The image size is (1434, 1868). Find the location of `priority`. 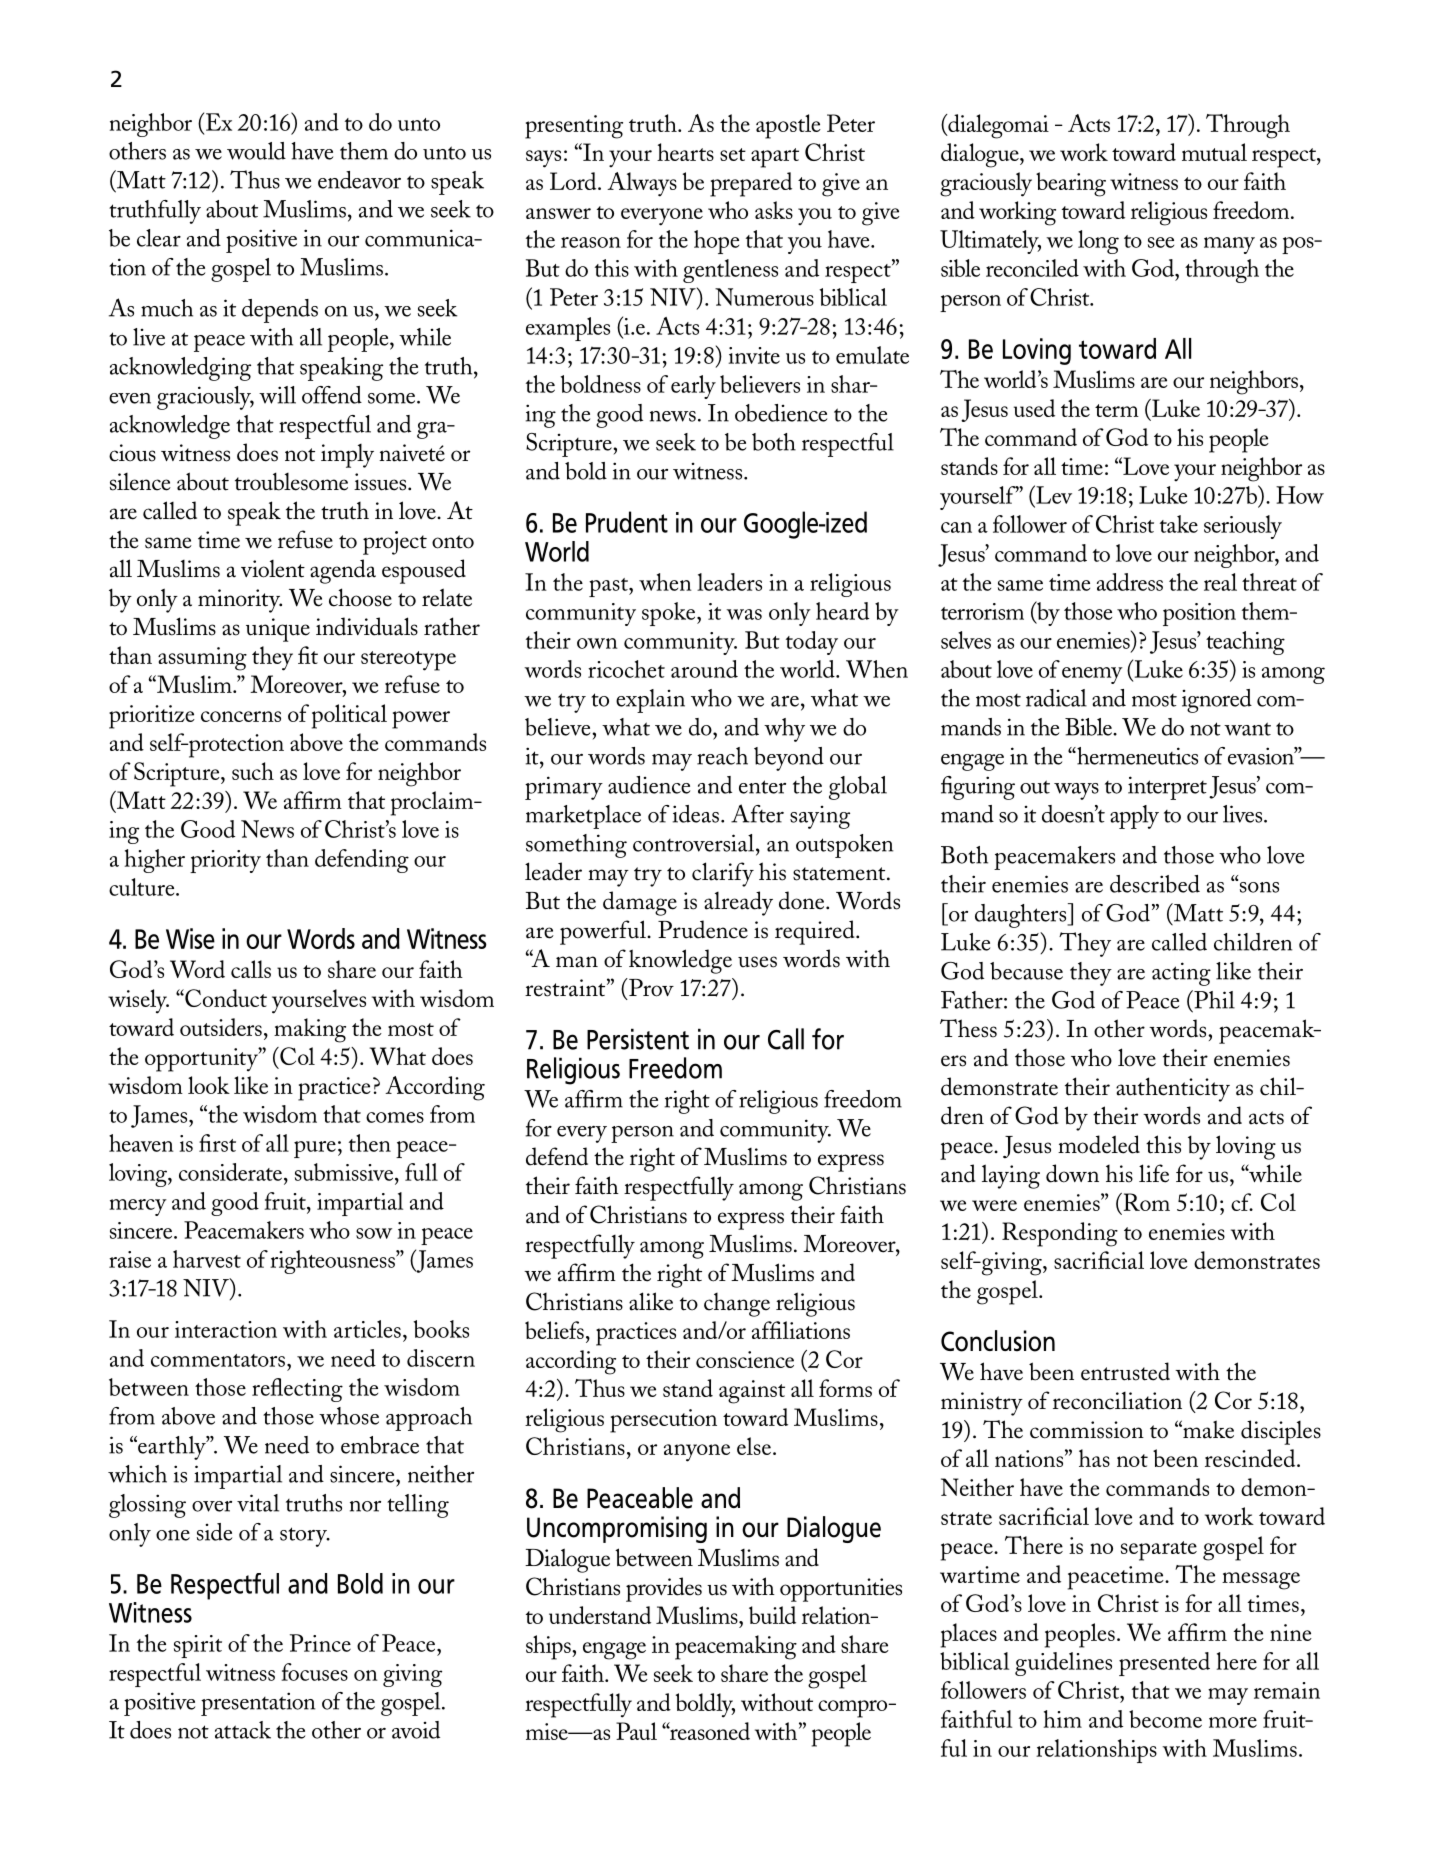

priority is located at coordinates (225, 861).
